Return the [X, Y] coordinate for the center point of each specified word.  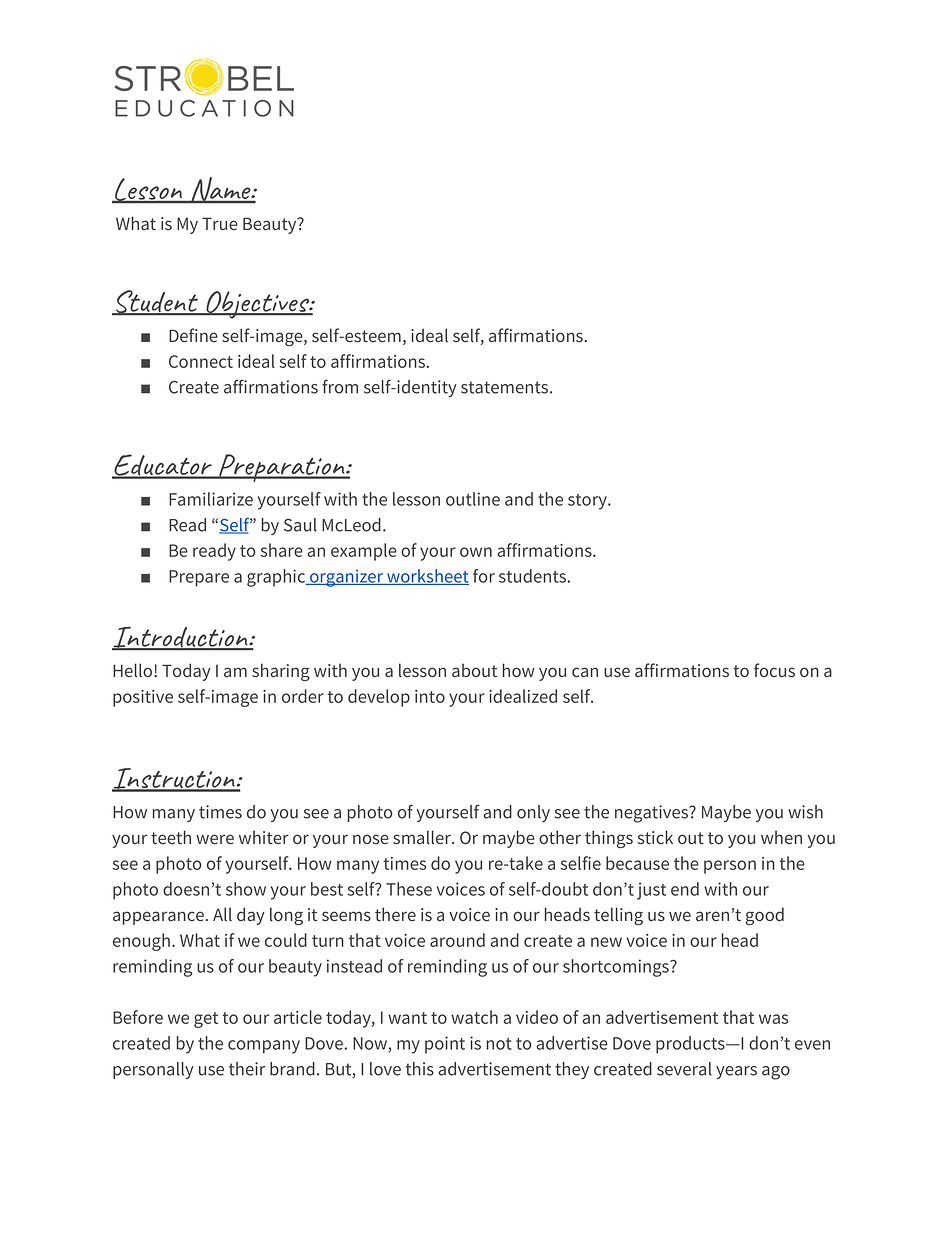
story [588, 502]
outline [473, 499]
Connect [201, 361]
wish [805, 812]
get [206, 1020]
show [246, 889]
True [220, 223]
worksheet [427, 577]
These [409, 889]
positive [143, 698]
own [476, 552]
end [685, 889]
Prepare [199, 578]
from [340, 386]
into [430, 696]
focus [774, 670]
